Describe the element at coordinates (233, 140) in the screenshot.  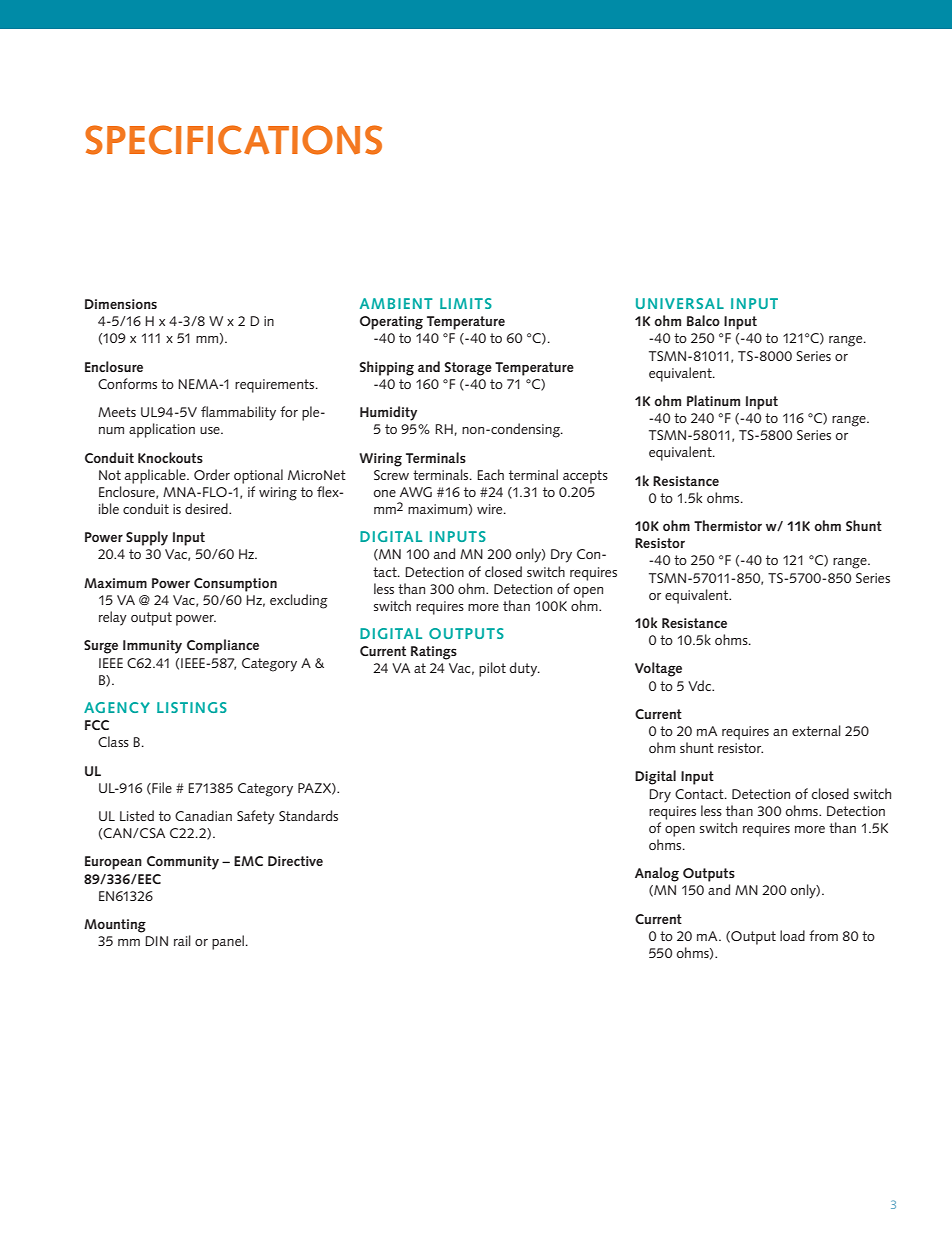
I see `SPECIFICATIONS` at that location.
